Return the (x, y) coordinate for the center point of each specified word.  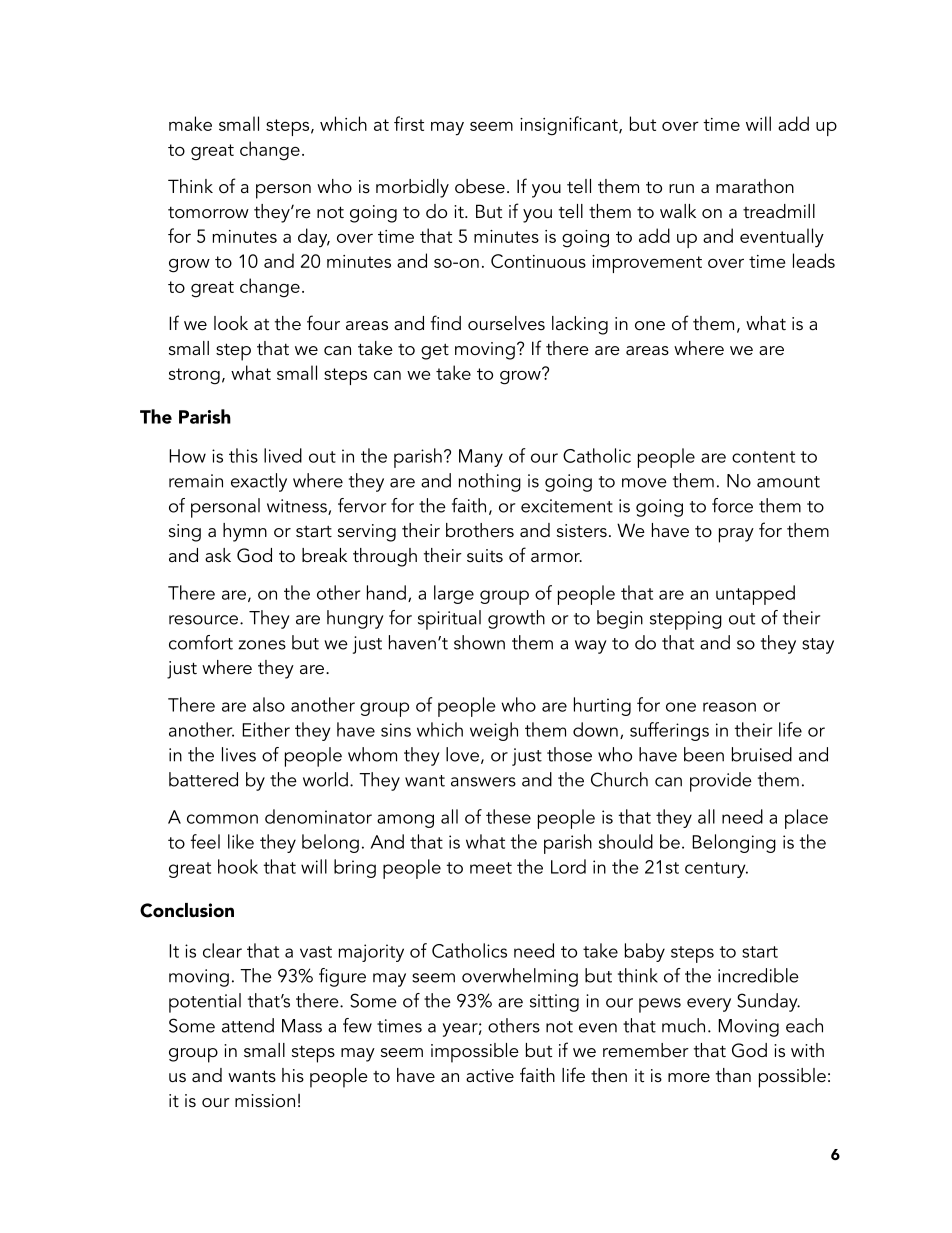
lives (239, 754)
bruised (762, 754)
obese (480, 186)
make (190, 123)
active (490, 1076)
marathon (755, 186)
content (763, 457)
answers (483, 782)
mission (265, 1101)
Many (481, 458)
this (243, 455)
